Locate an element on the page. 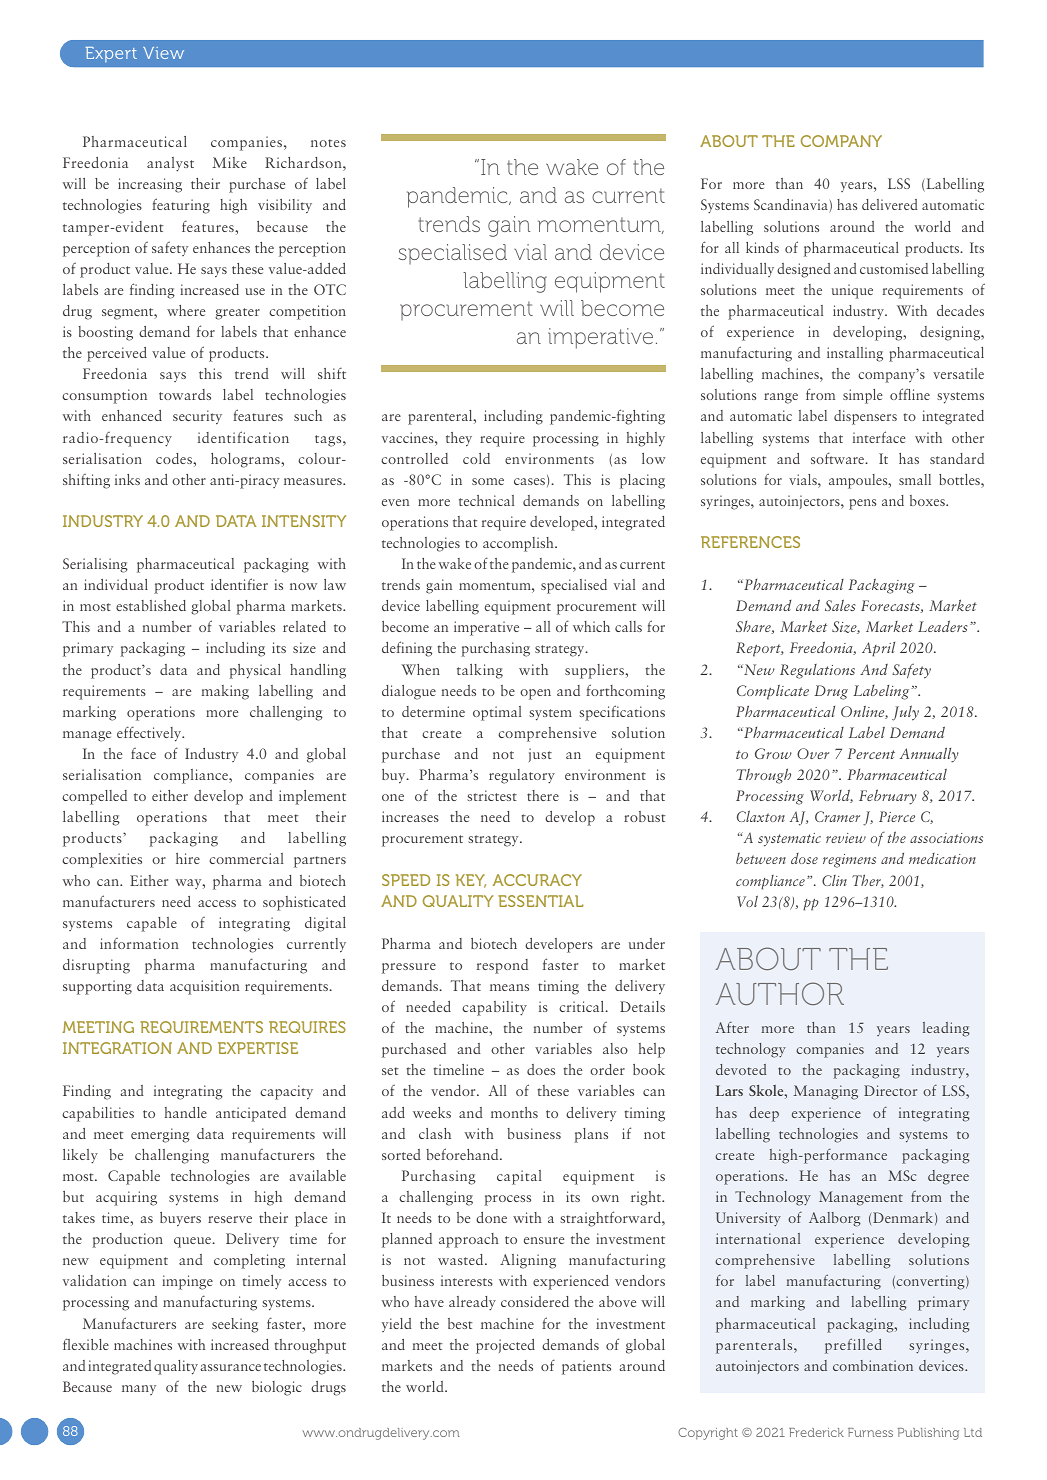 This document has width=1047, height=1480. notes is located at coordinates (328, 143).
